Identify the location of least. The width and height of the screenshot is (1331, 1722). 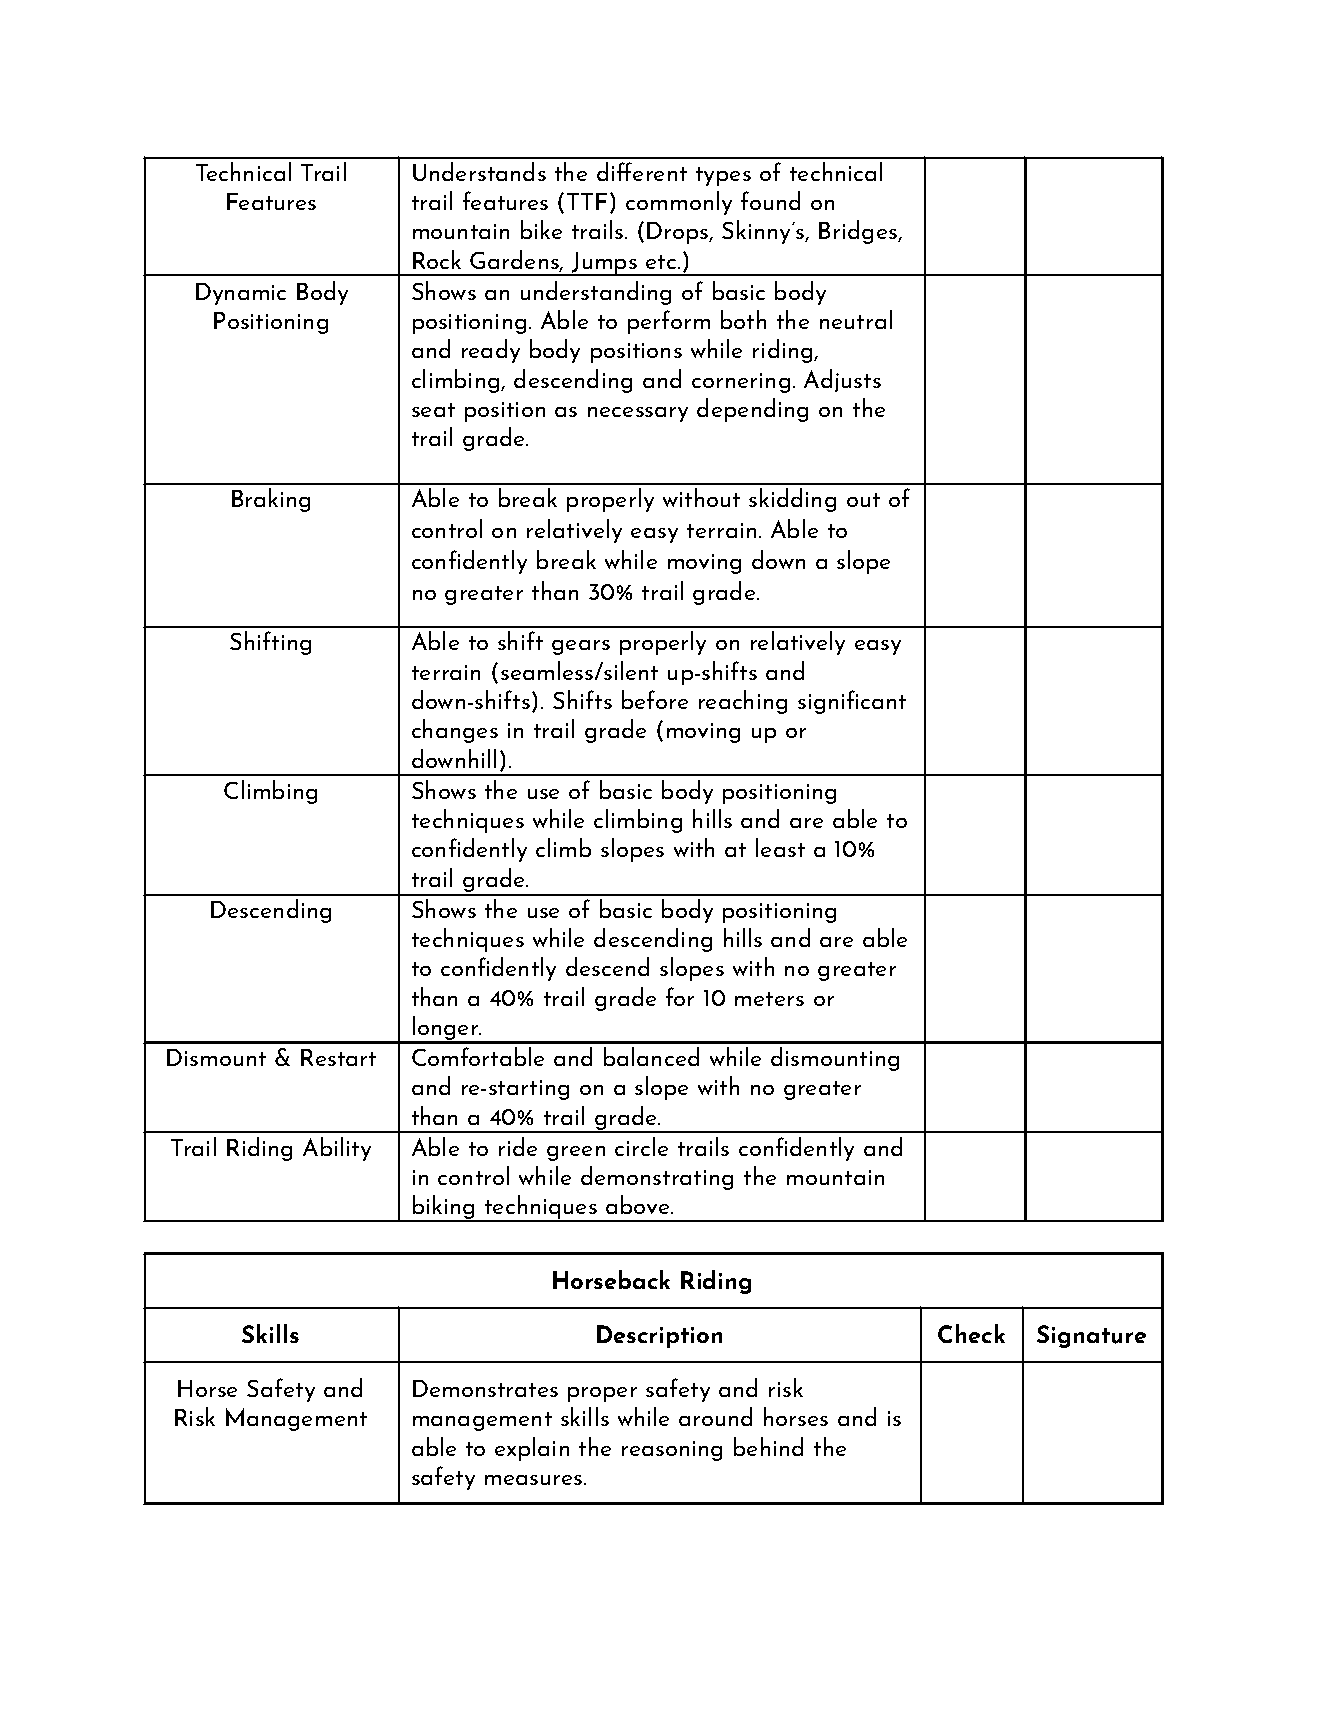
(780, 847).
